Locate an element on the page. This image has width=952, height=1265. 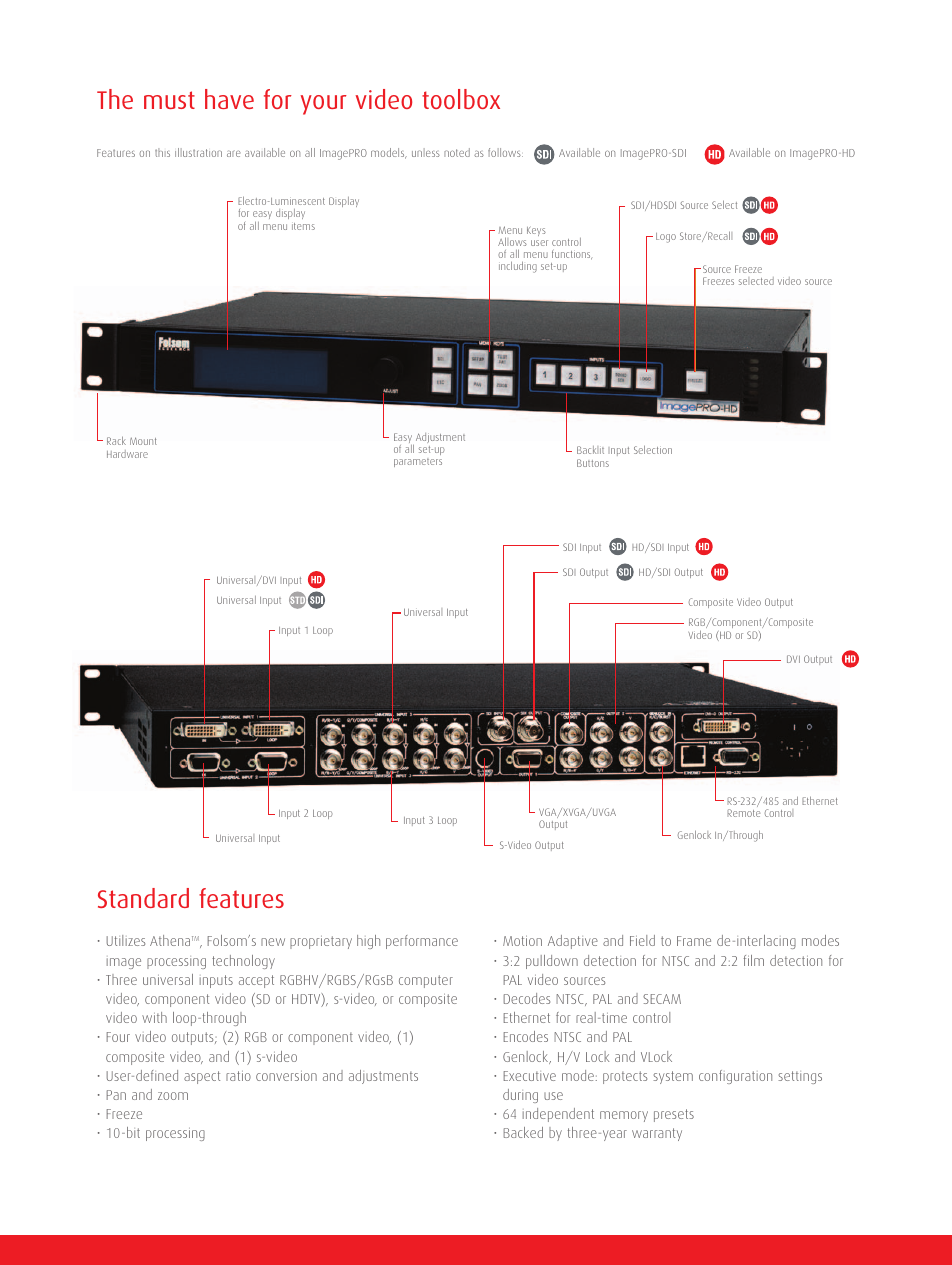
this is located at coordinates (162, 152).
